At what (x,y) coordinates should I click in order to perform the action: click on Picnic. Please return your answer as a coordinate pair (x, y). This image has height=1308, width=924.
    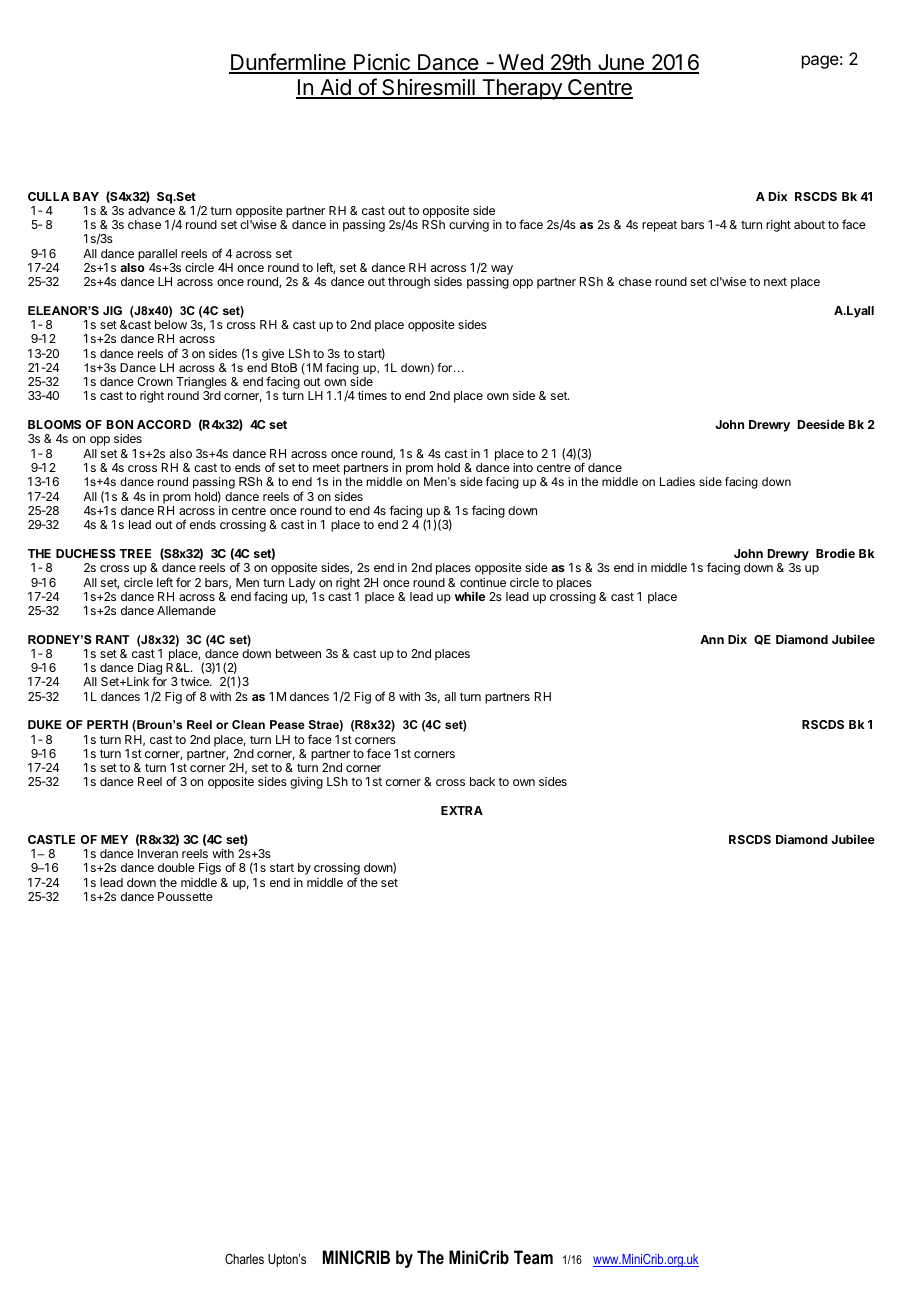
    Looking at the image, I should click on (382, 63).
